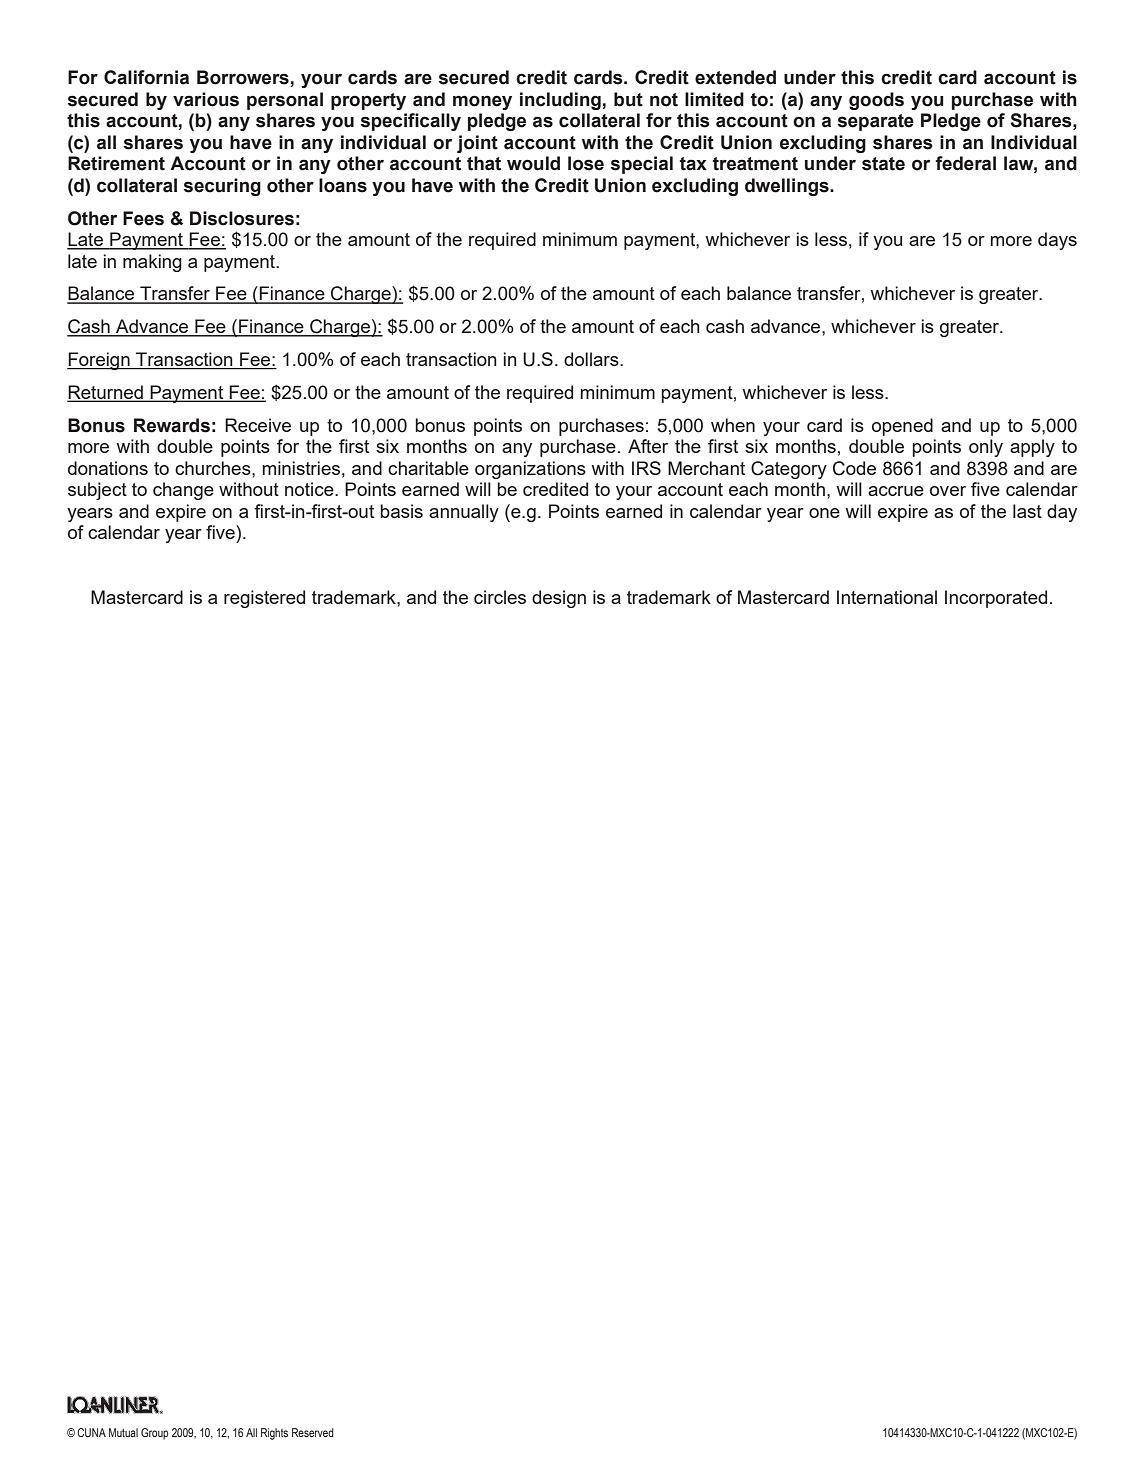 The image size is (1145, 1482). What do you see at coordinates (887, 597) in the image?
I see `International` at bounding box center [887, 597].
